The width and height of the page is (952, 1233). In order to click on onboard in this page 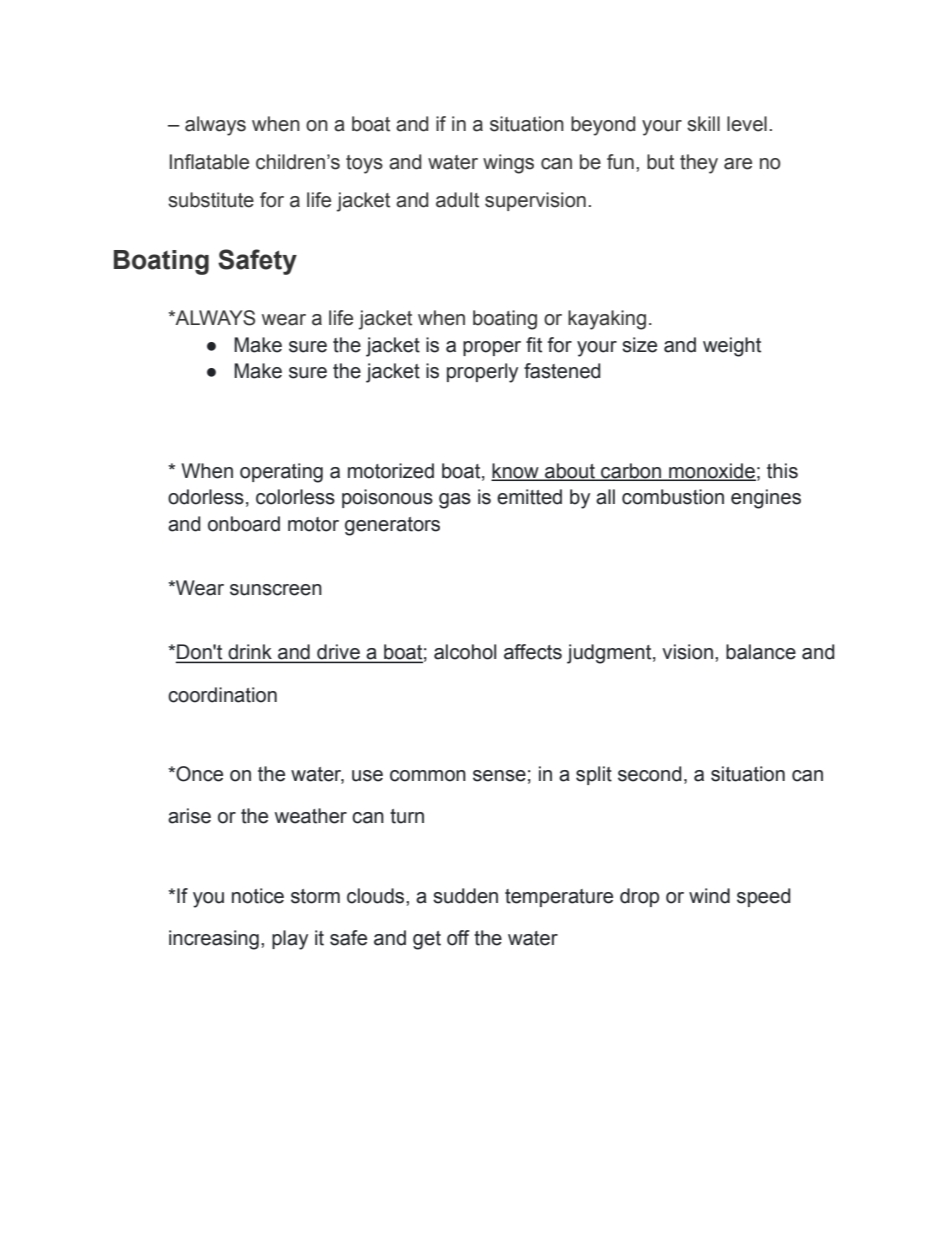, I will do `click(244, 524)`.
